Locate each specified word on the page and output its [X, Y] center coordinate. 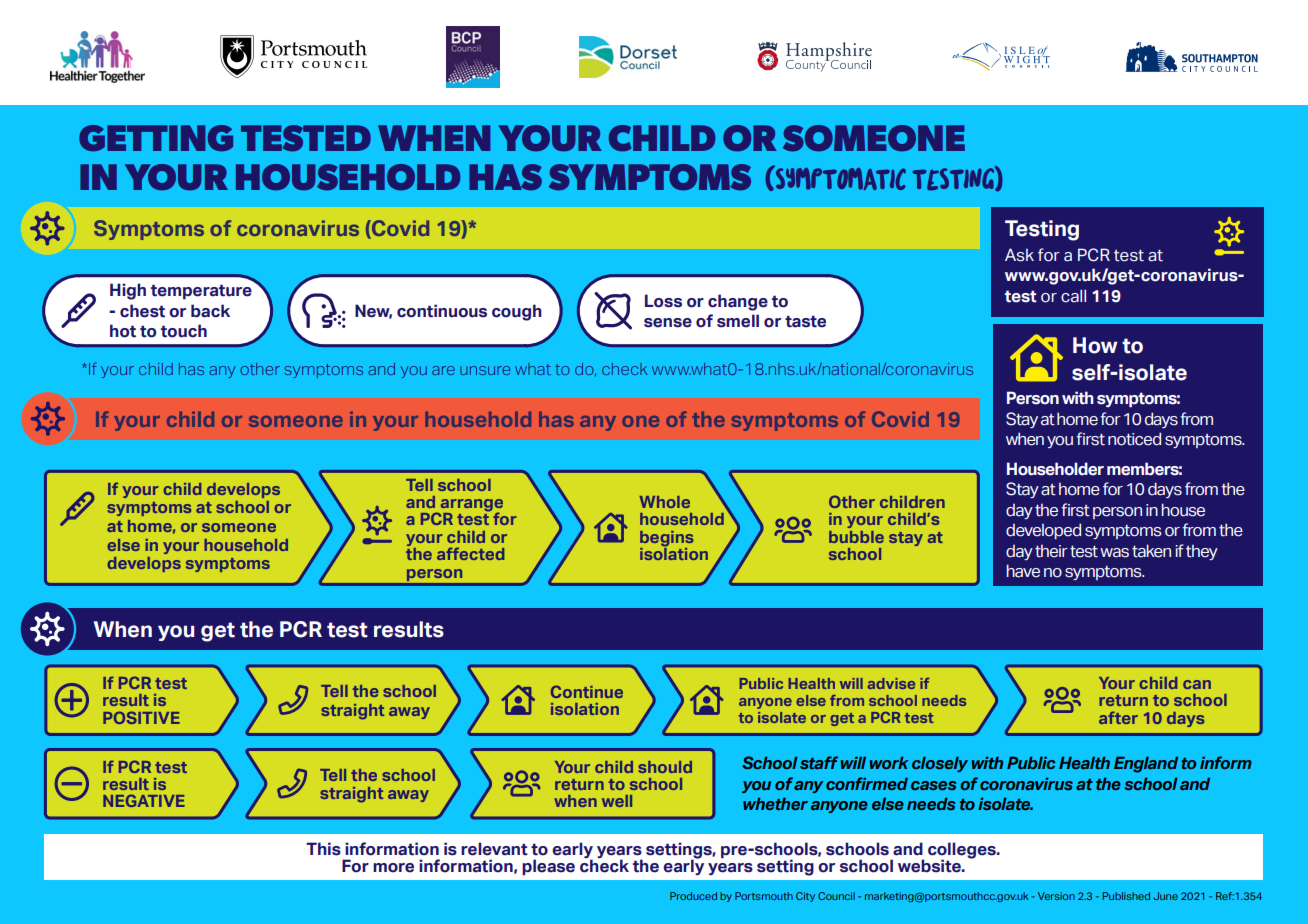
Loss [663, 301]
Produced [693, 896]
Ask [1019, 255]
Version [1056, 896]
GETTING [156, 138]
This [323, 849]
